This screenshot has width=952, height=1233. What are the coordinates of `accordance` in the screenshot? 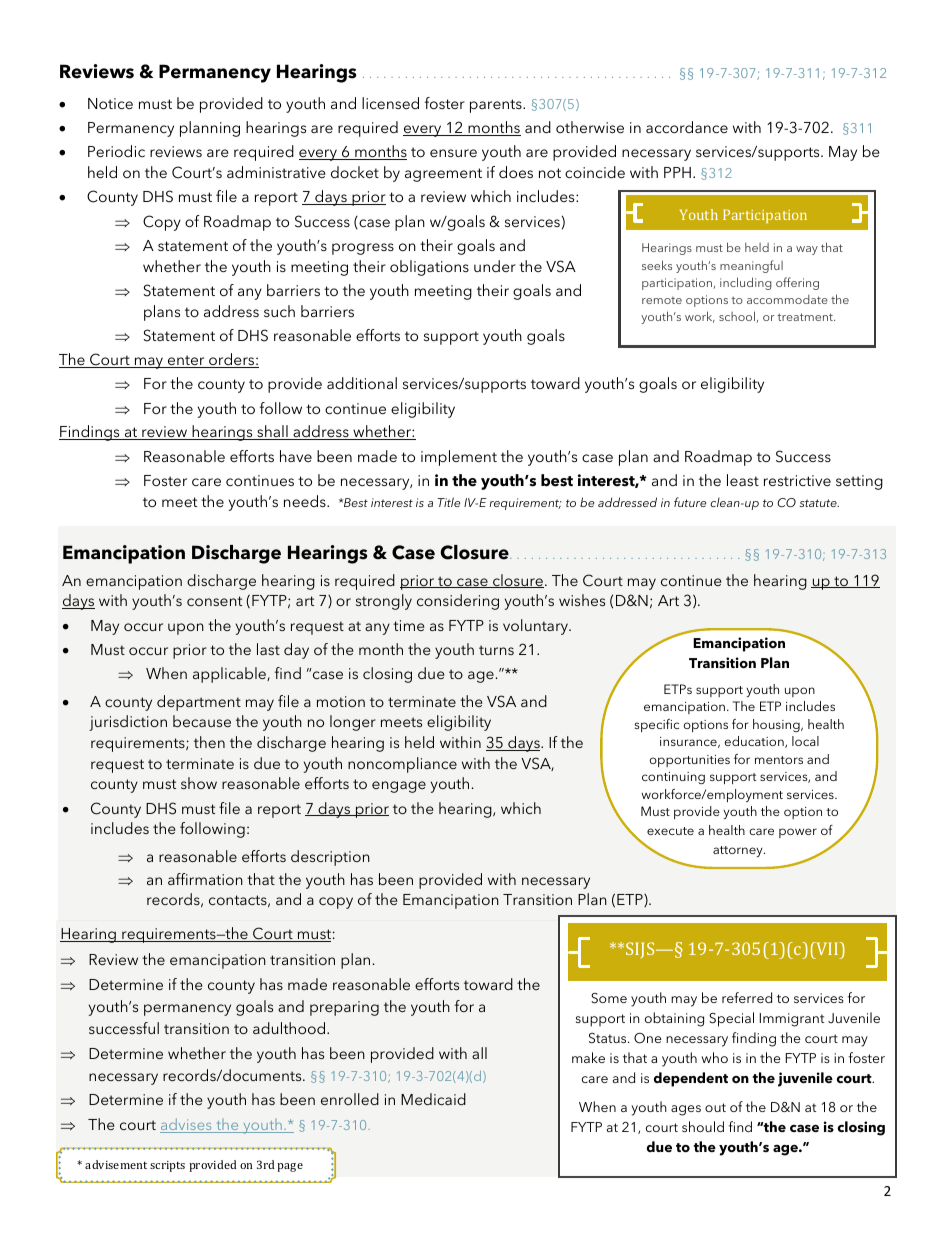 It's located at (687, 127).
